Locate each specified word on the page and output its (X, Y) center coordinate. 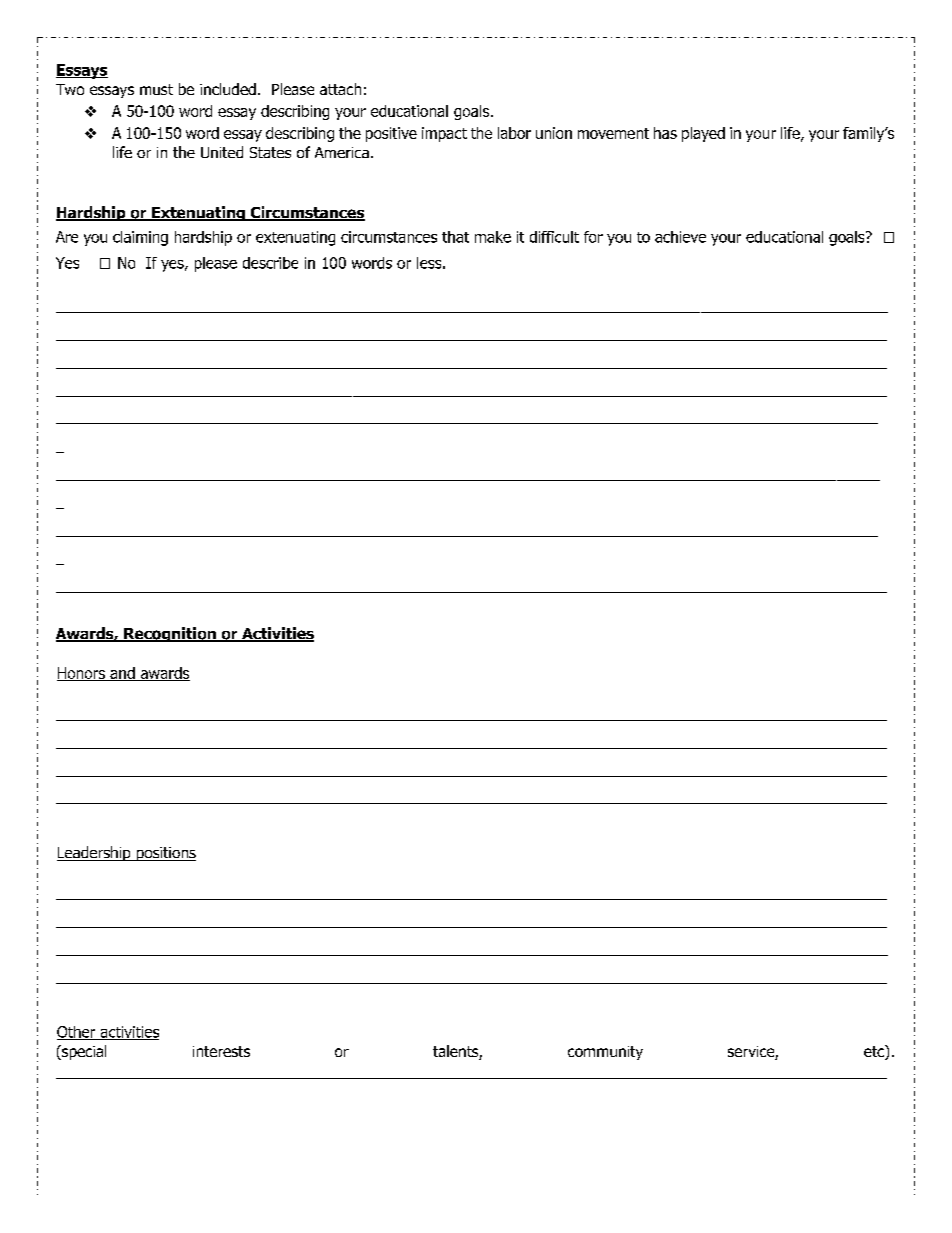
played (703, 134)
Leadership (95, 853)
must (156, 89)
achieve (680, 237)
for (593, 237)
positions (165, 854)
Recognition (170, 634)
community (605, 1053)
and (122, 674)
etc (875, 1052)
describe (270, 263)
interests (221, 1051)
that (455, 237)
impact (444, 134)
